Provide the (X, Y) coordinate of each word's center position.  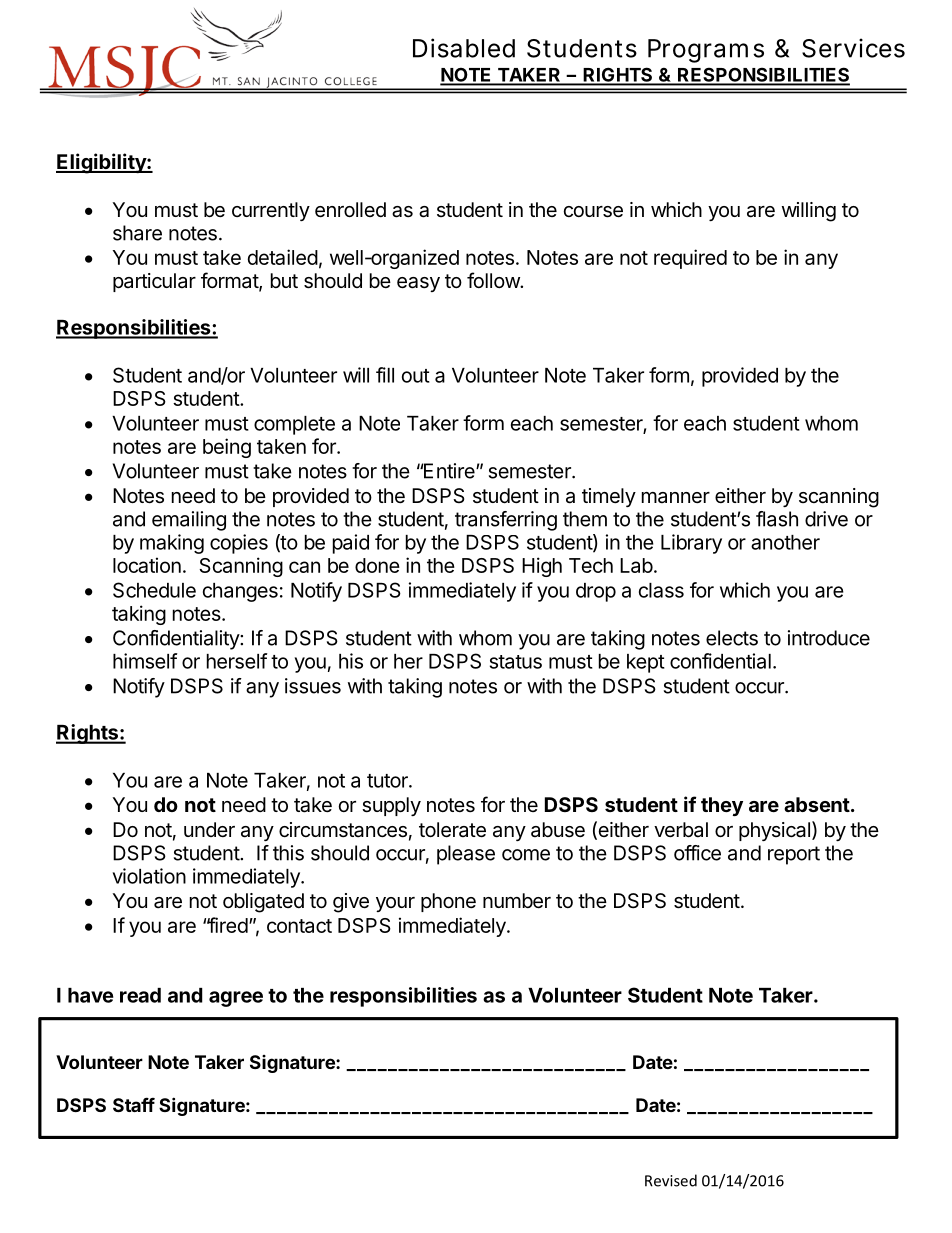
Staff (134, 1104)
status (516, 662)
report (794, 855)
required (690, 259)
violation (149, 876)
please (466, 855)
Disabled (464, 48)
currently (271, 211)
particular (154, 282)
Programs (706, 51)
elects (732, 638)
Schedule (154, 590)
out (416, 376)
